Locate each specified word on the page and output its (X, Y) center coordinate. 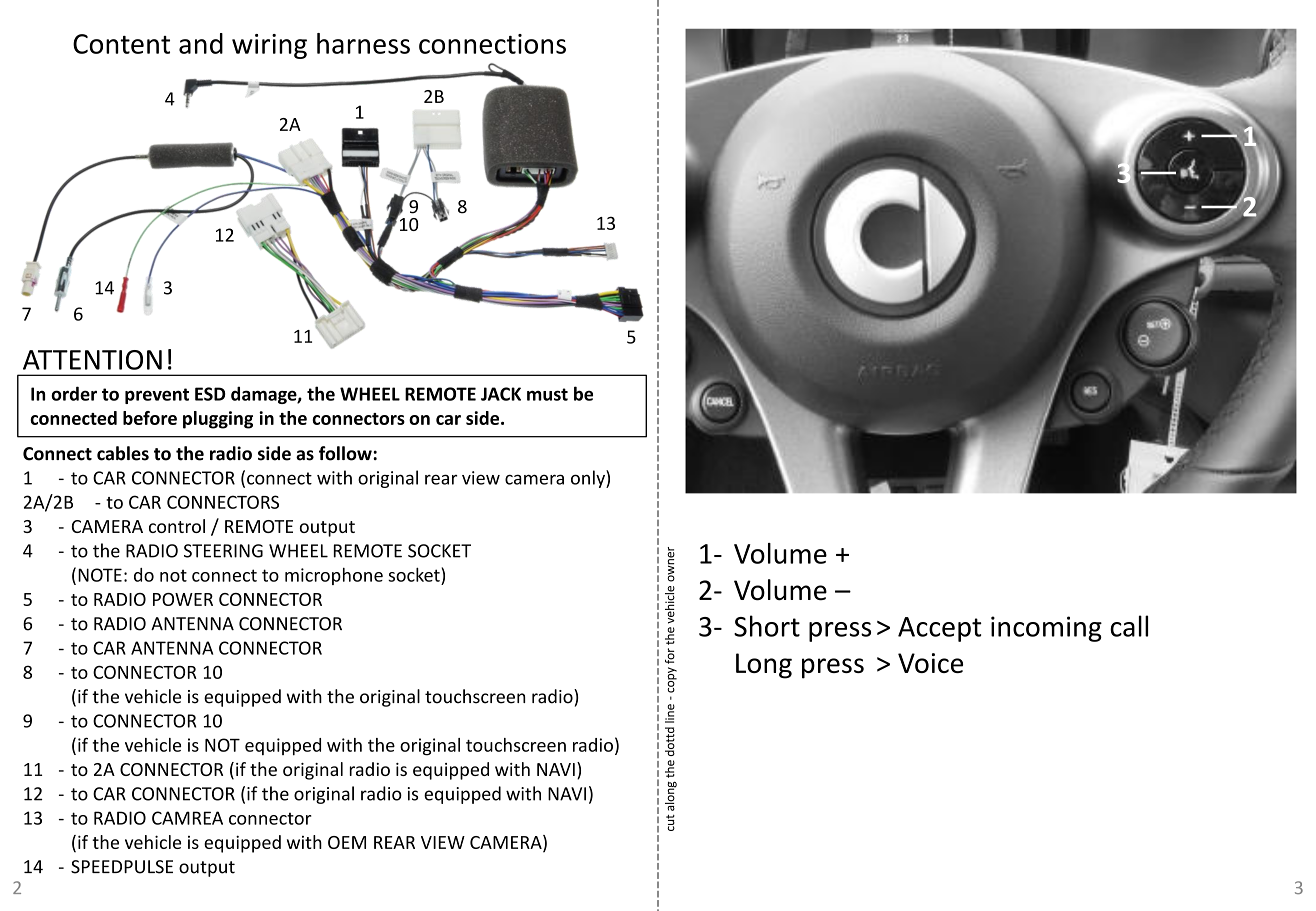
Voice (930, 663)
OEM (347, 842)
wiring (269, 46)
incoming (1046, 629)
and (201, 43)
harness (363, 43)
